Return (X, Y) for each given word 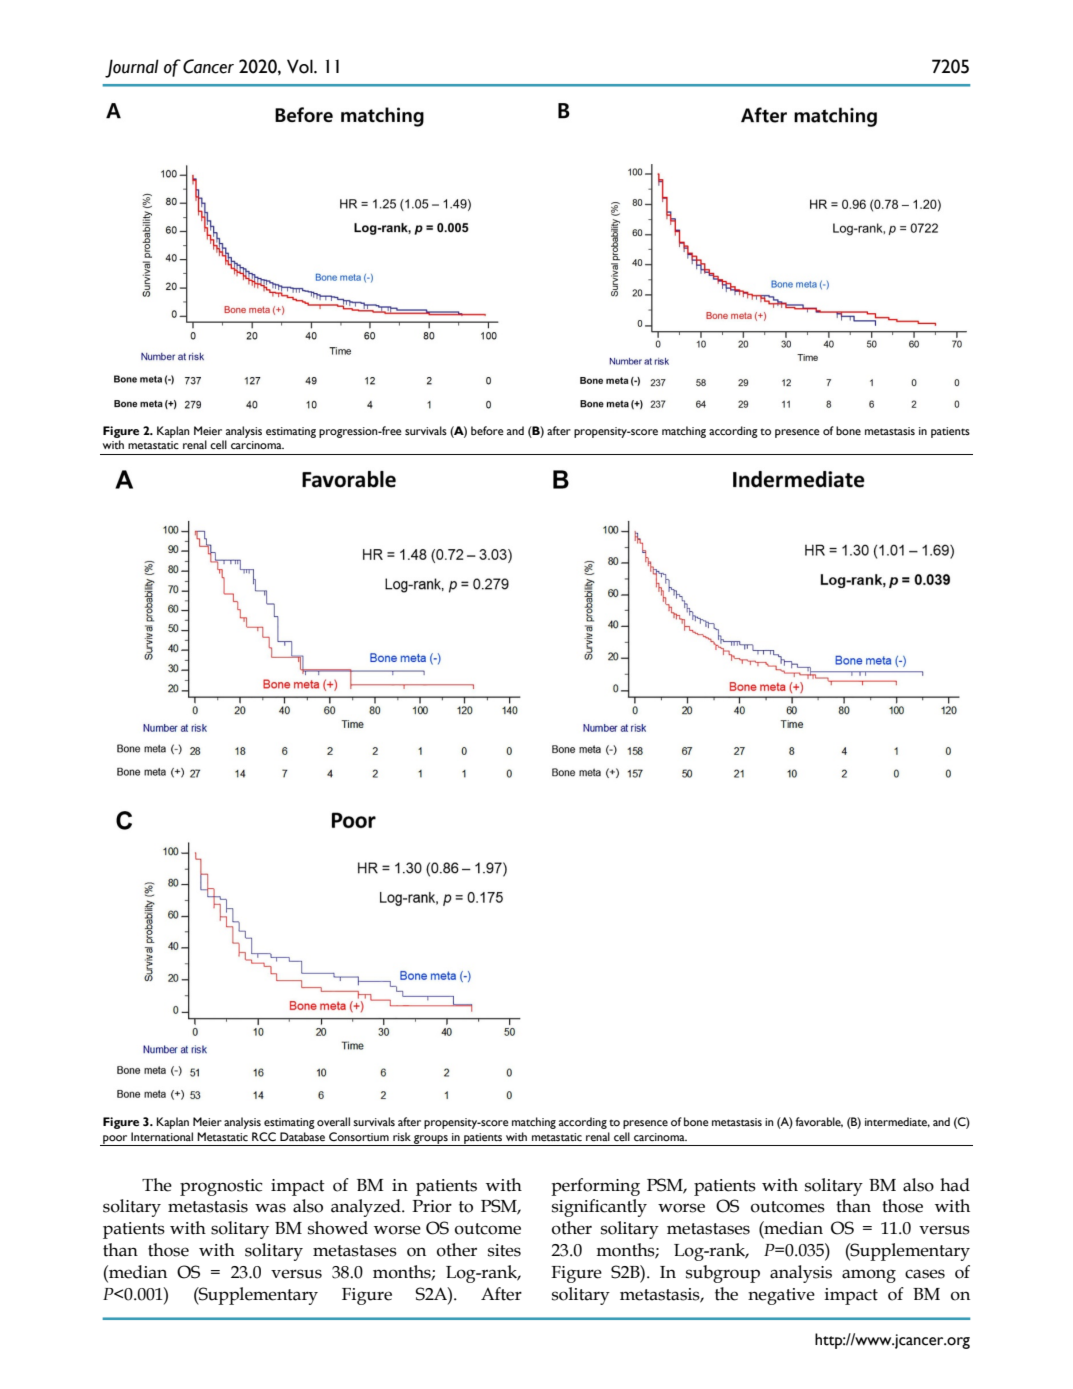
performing (595, 1187)
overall (333, 1121)
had (955, 1185)
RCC (264, 1136)
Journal (132, 68)
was (270, 1208)
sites (504, 1250)
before (487, 430)
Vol (301, 66)
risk (402, 1136)
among (869, 1276)
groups (431, 1140)
